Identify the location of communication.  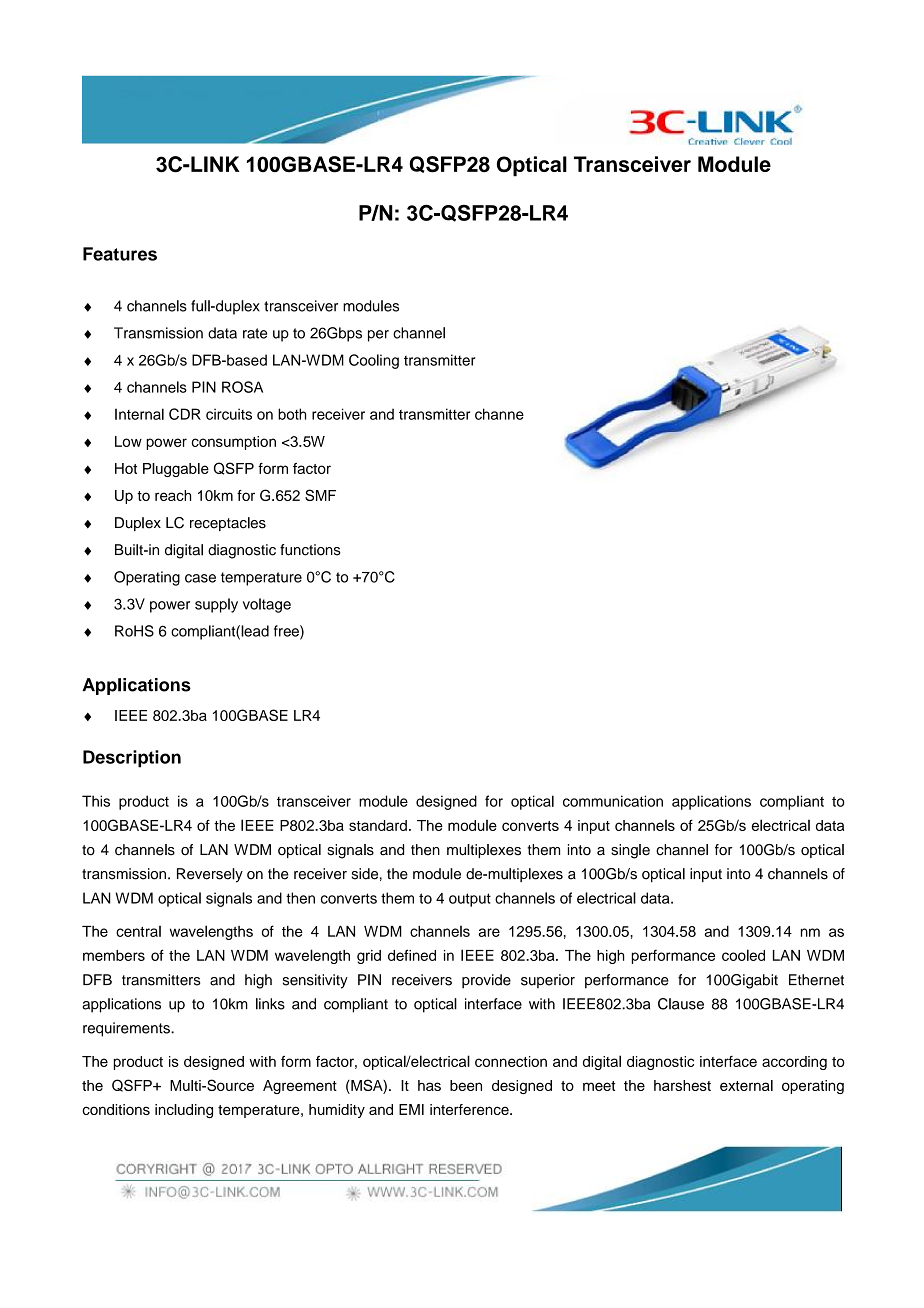
(613, 801).
